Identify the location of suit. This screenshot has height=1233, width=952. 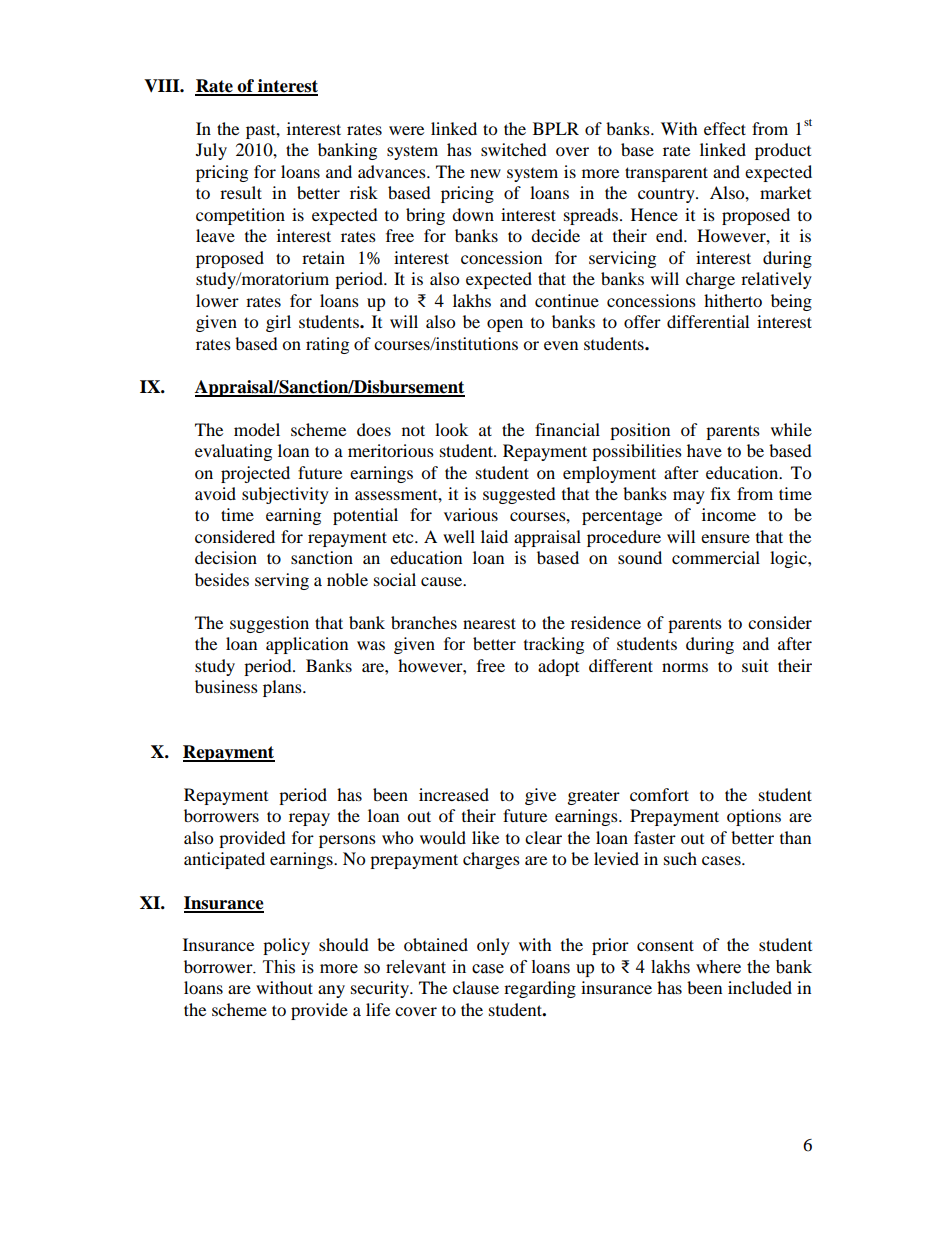
(755, 665).
